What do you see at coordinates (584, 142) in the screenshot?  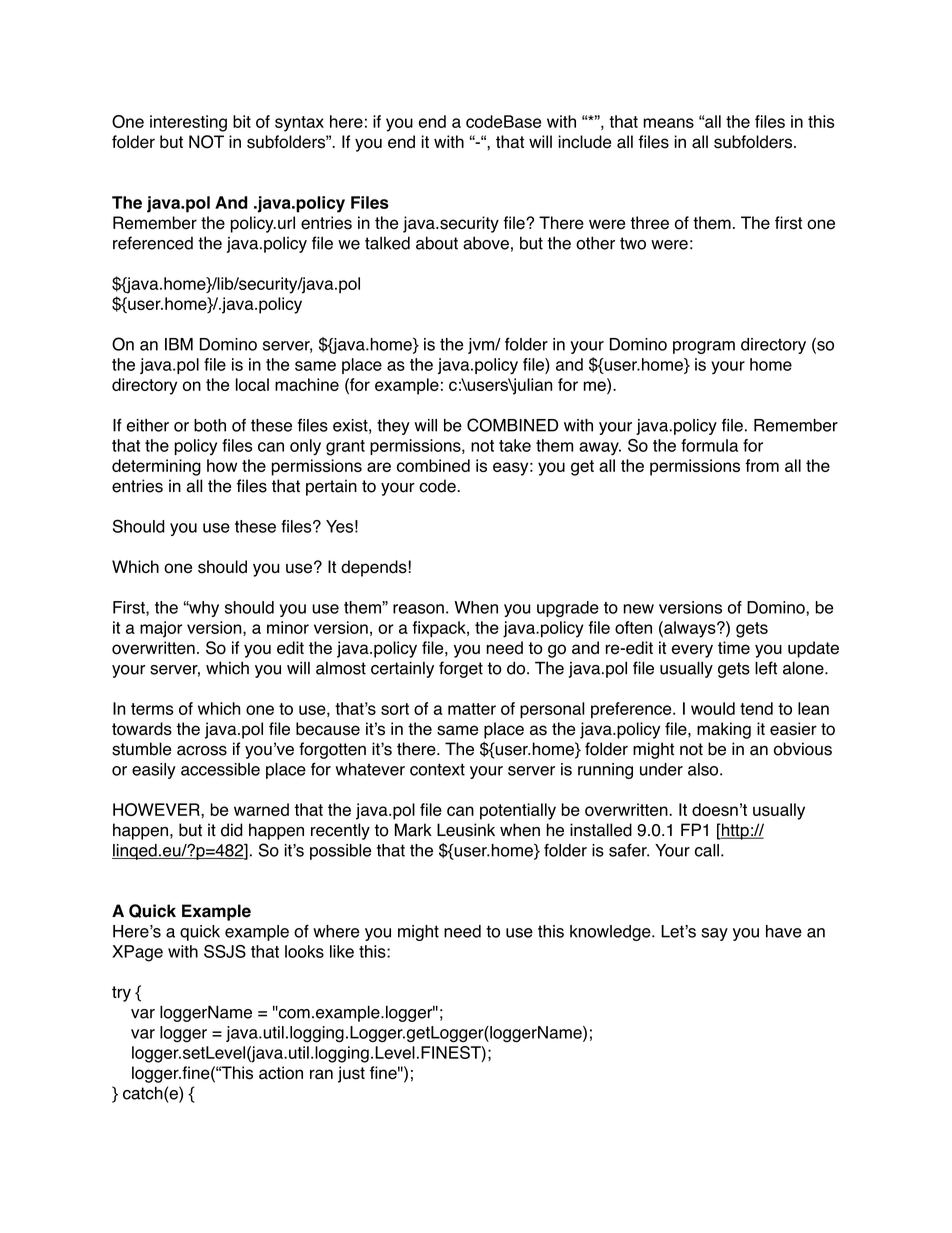 I see `include` at bounding box center [584, 142].
